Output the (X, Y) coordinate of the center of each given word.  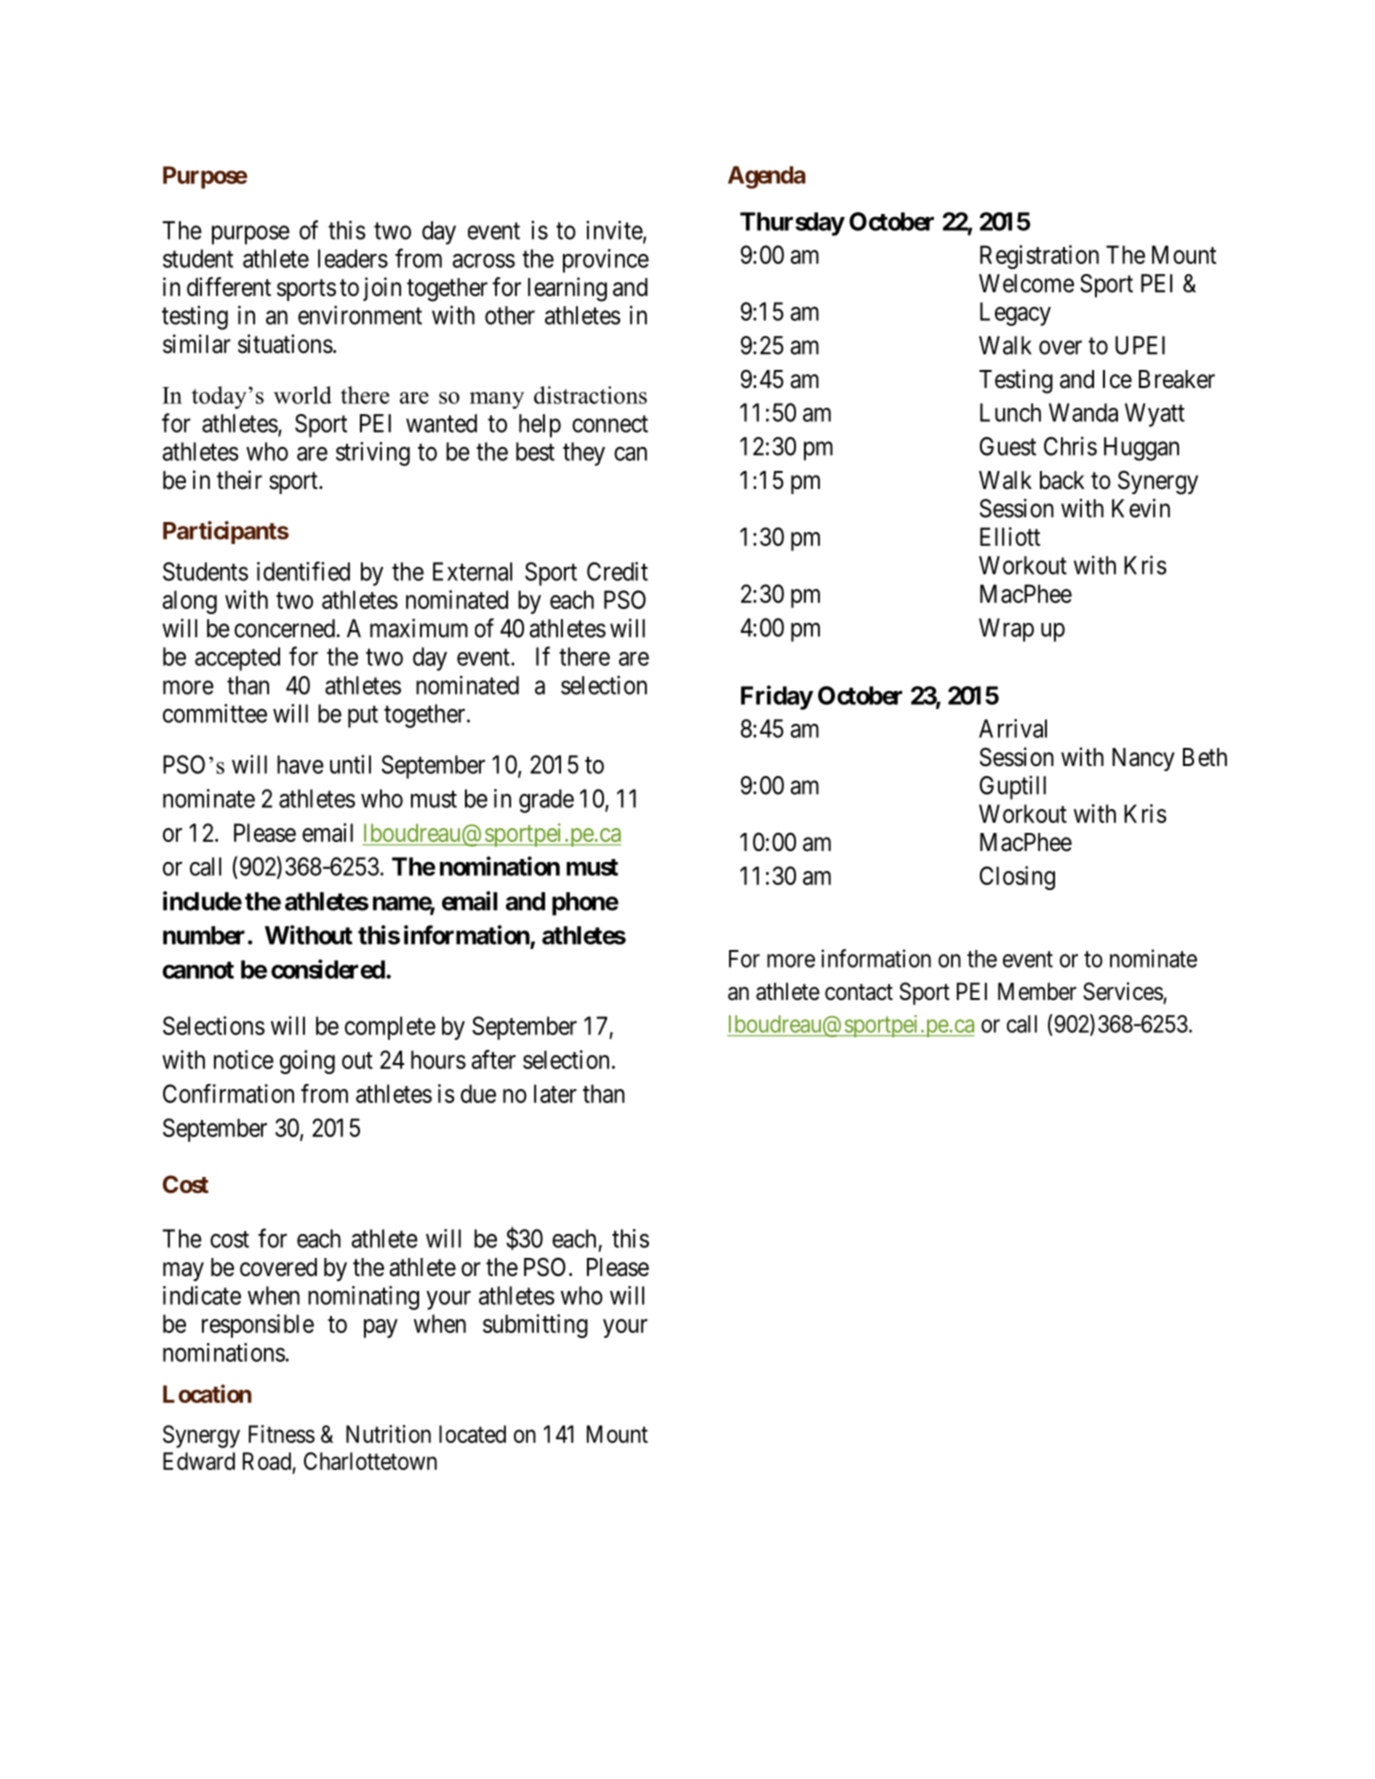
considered (328, 969)
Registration (1039, 257)
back (1062, 480)
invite (615, 231)
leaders (353, 258)
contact (859, 992)
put (363, 717)
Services (1123, 992)
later (555, 1093)
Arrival (1013, 728)
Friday (777, 697)
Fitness (282, 1434)
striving (373, 454)
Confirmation (228, 1093)
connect (610, 424)
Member (1037, 991)
